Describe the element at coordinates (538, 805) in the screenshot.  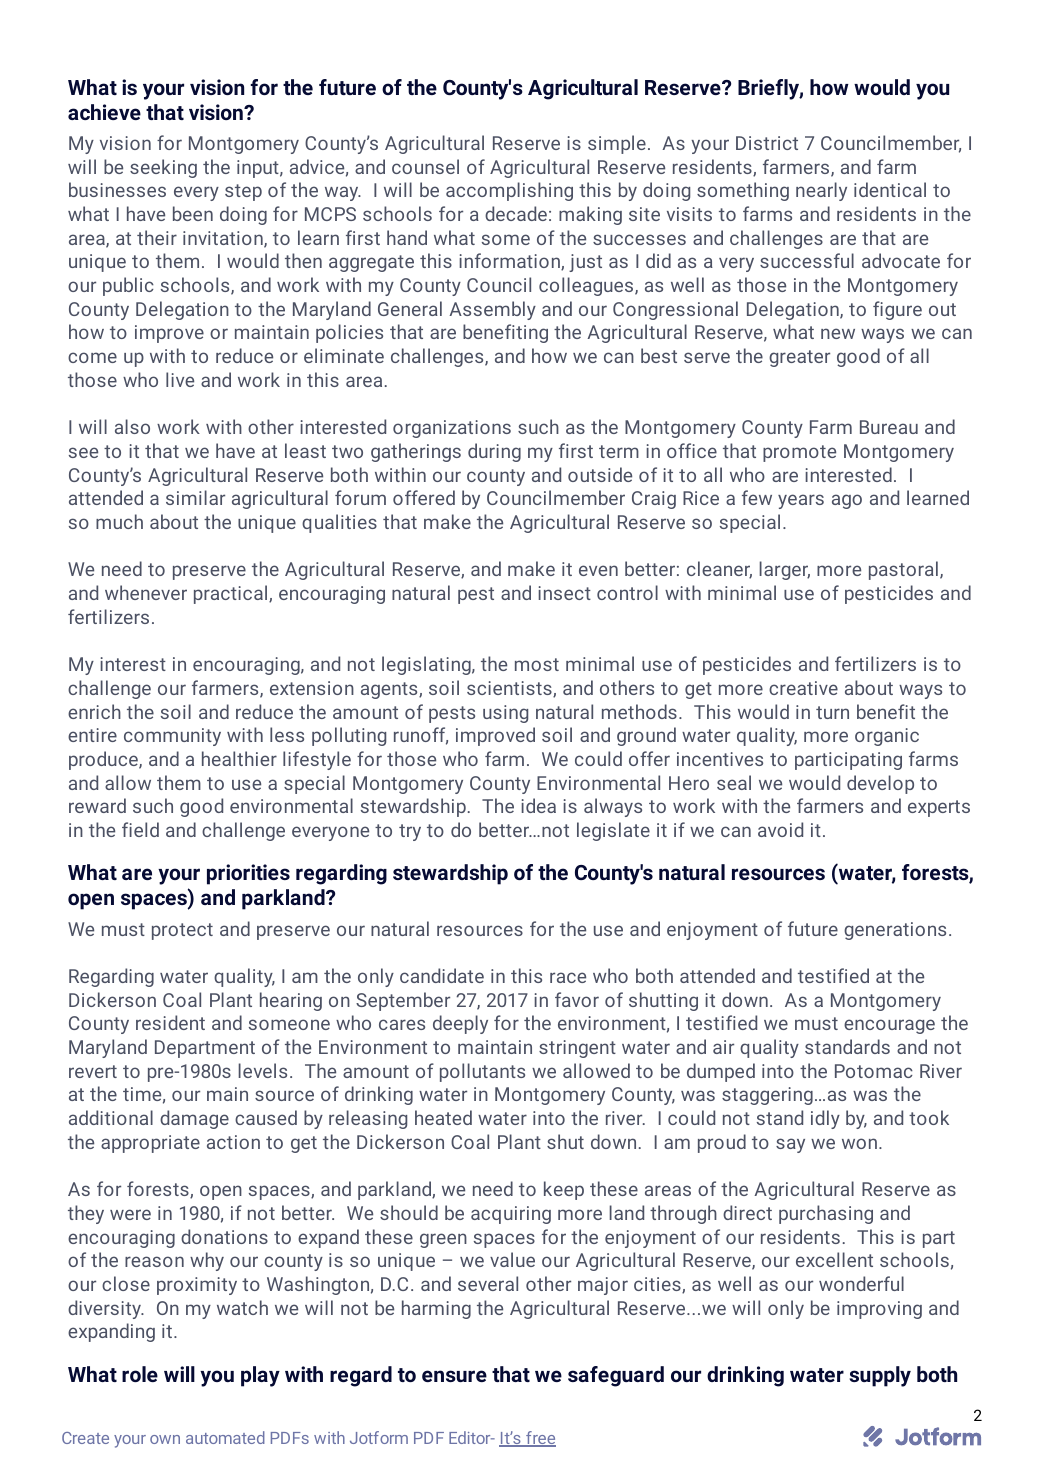
I see `idea` at that location.
